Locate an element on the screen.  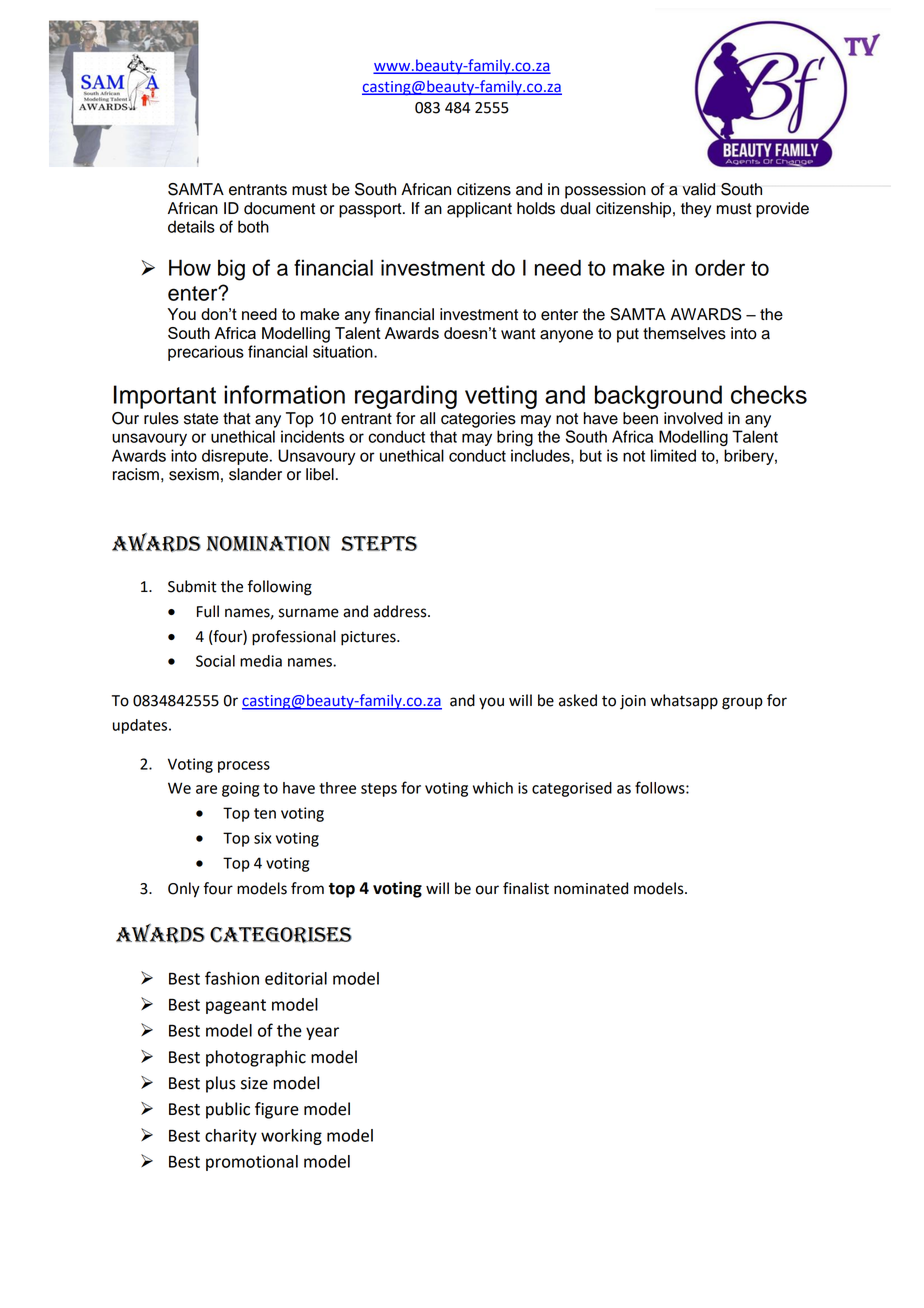
Social is located at coordinates (215, 661).
